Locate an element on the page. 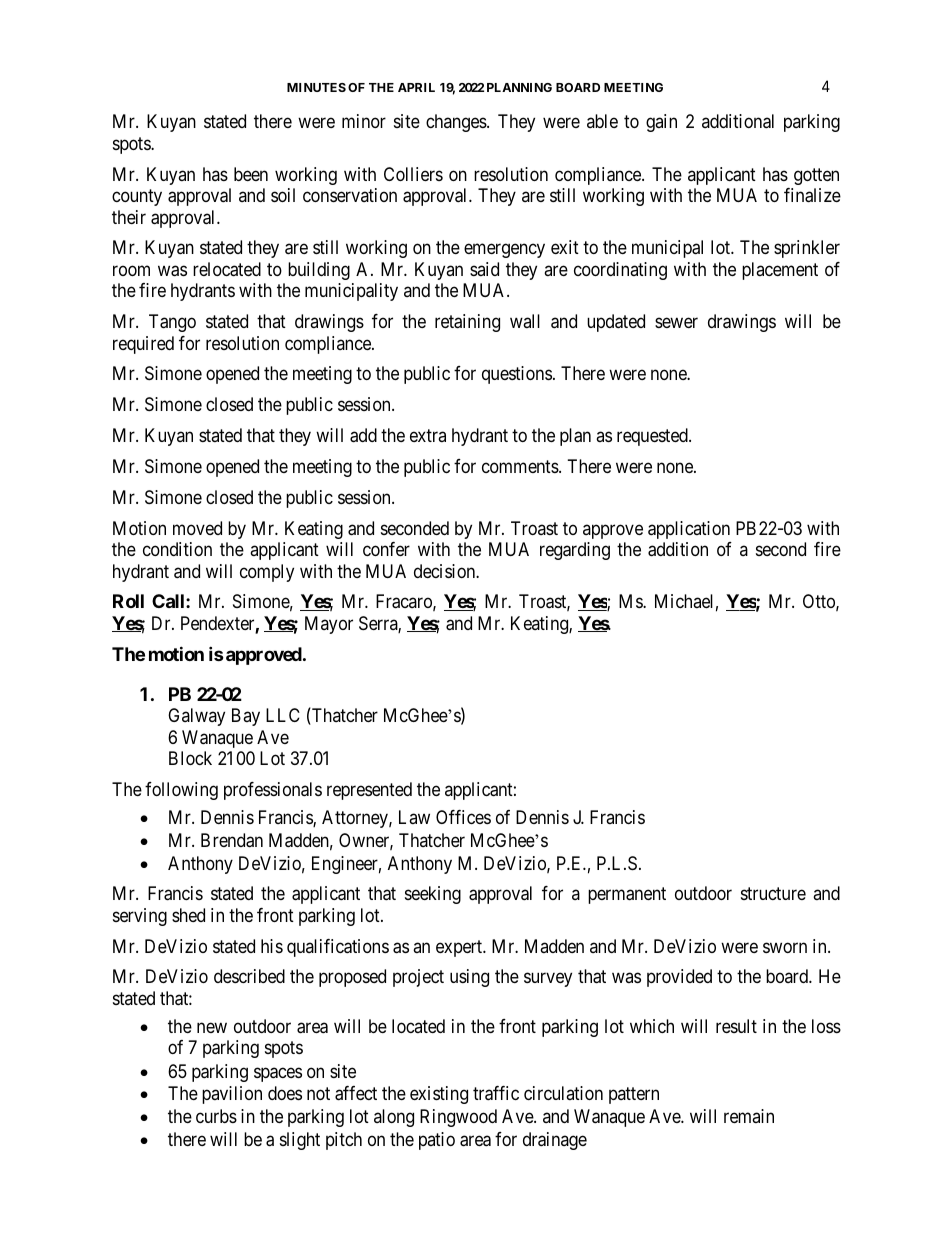  structure is located at coordinates (773, 893).
